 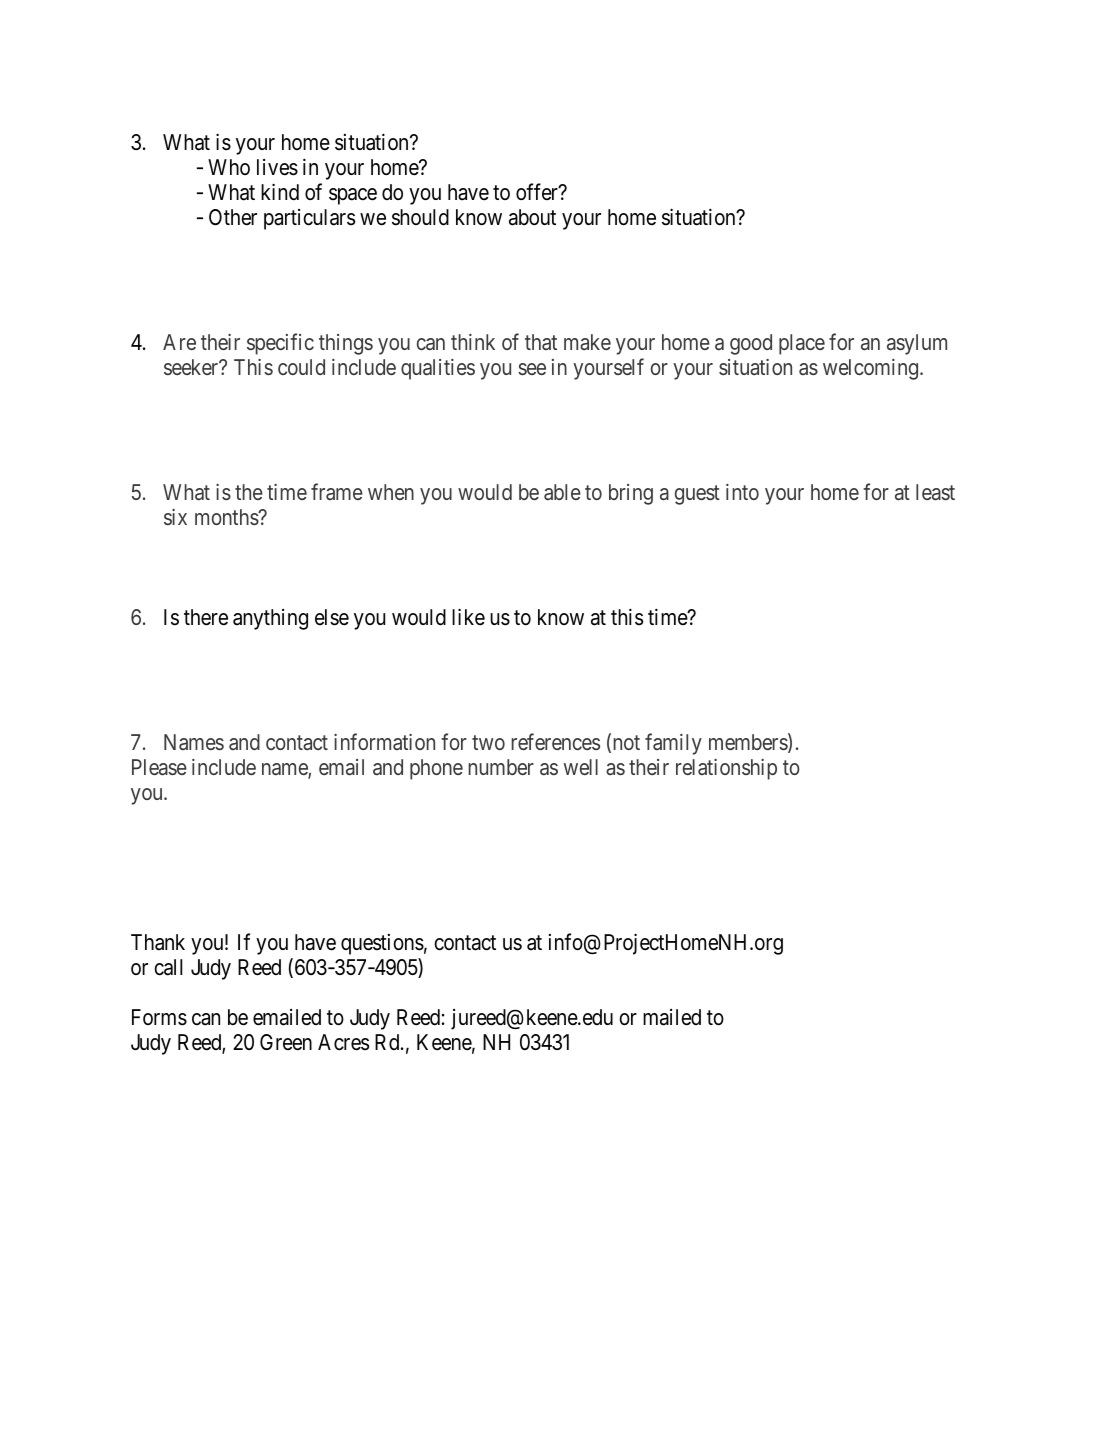 I want to click on kind, so click(x=280, y=192).
